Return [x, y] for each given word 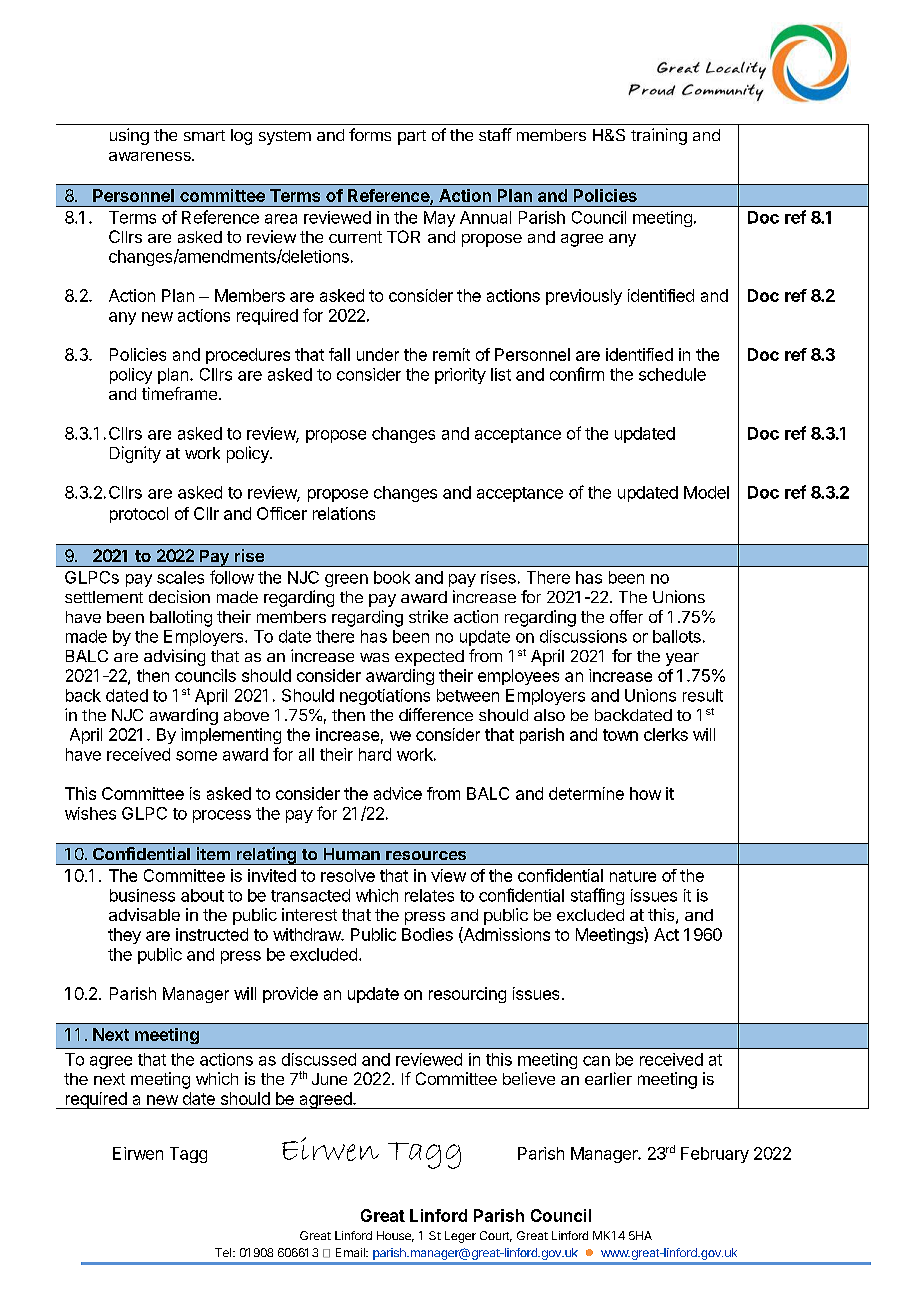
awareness [151, 156]
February [715, 1155]
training [659, 136]
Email [351, 1252]
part [412, 137]
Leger [460, 1237]
